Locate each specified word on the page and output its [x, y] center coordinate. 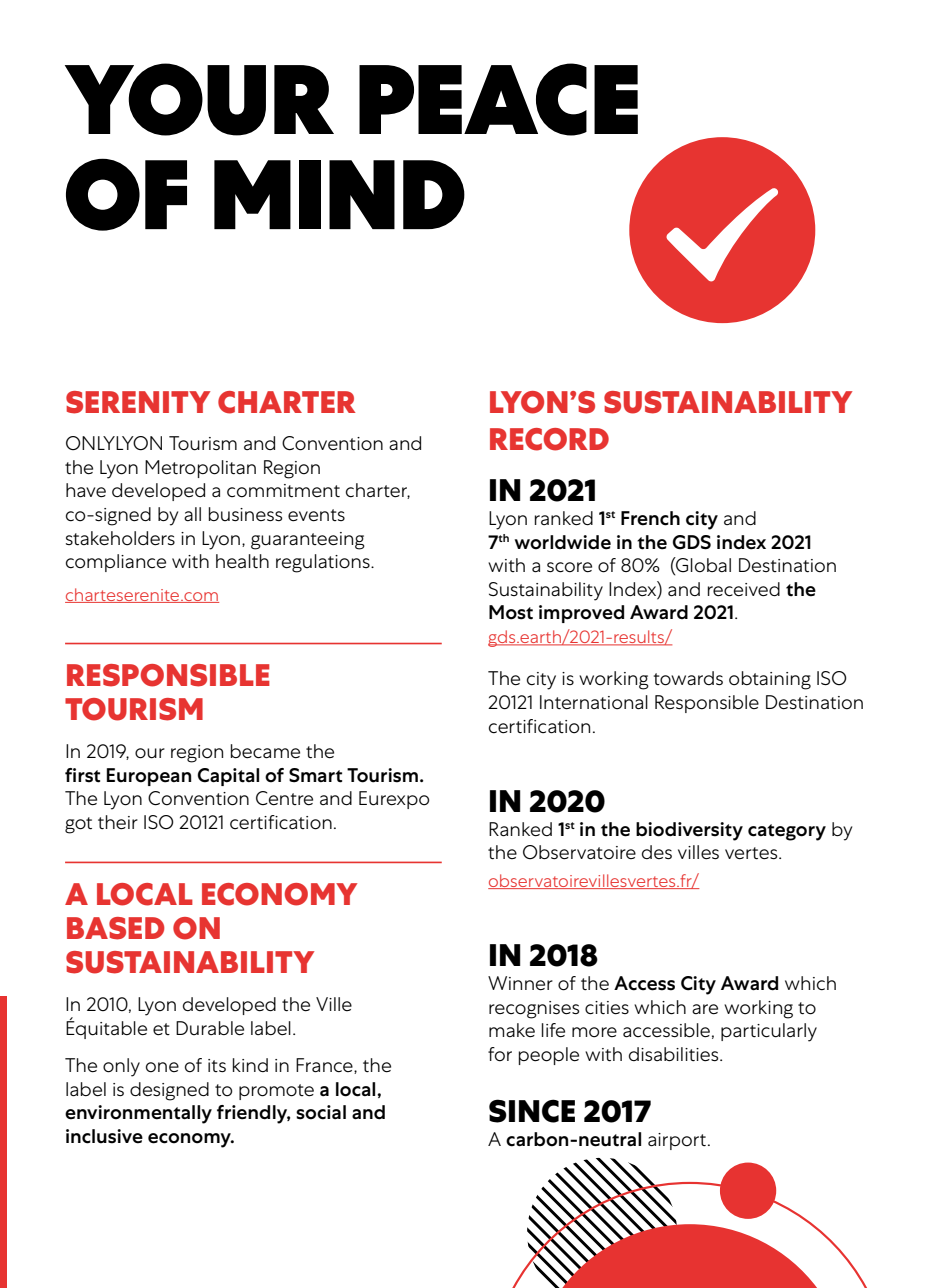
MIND [339, 194]
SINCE [532, 1111]
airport [677, 1141]
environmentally [138, 1114]
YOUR [199, 99]
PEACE [498, 99]
